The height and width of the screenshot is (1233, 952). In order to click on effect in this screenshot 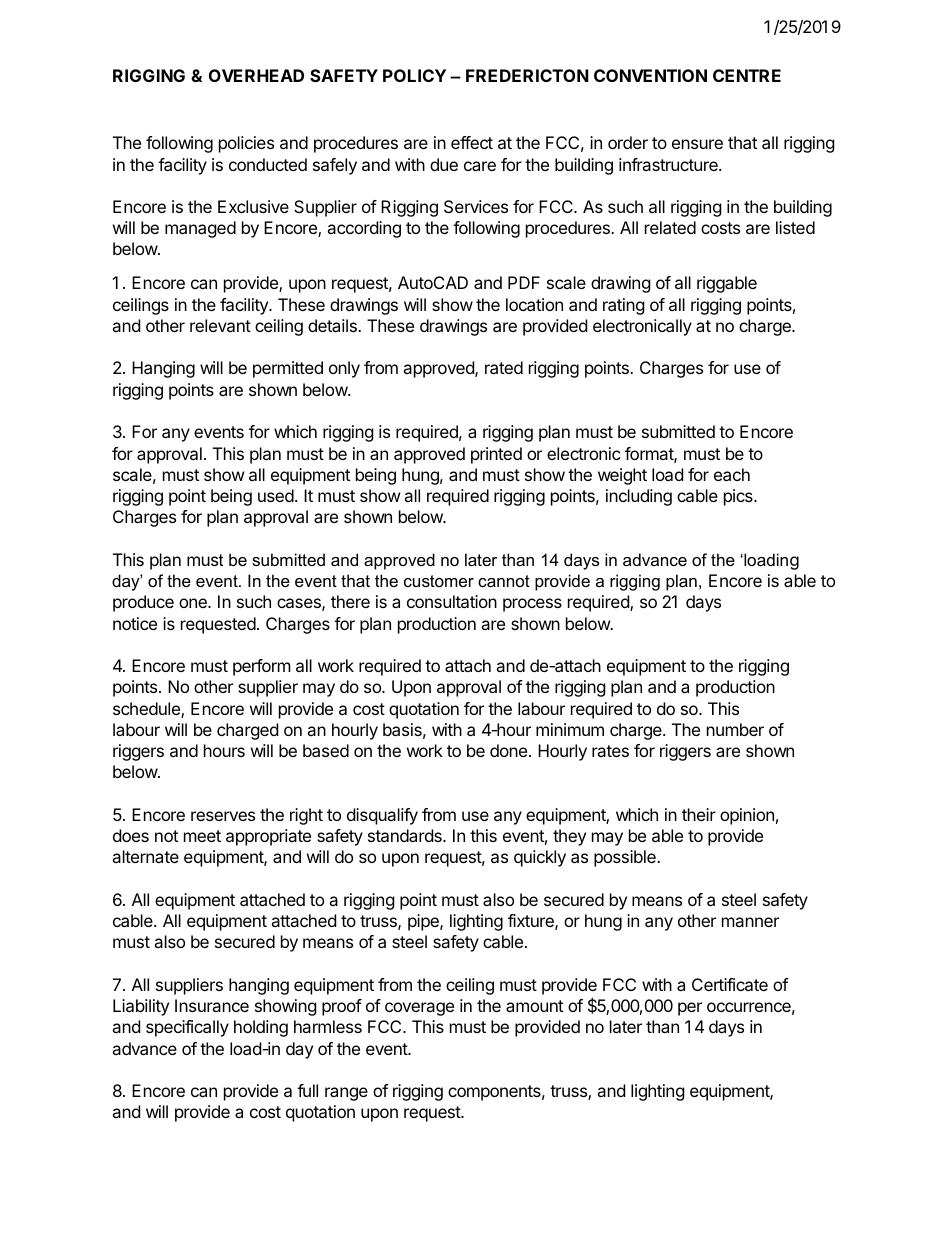, I will do `click(472, 142)`.
